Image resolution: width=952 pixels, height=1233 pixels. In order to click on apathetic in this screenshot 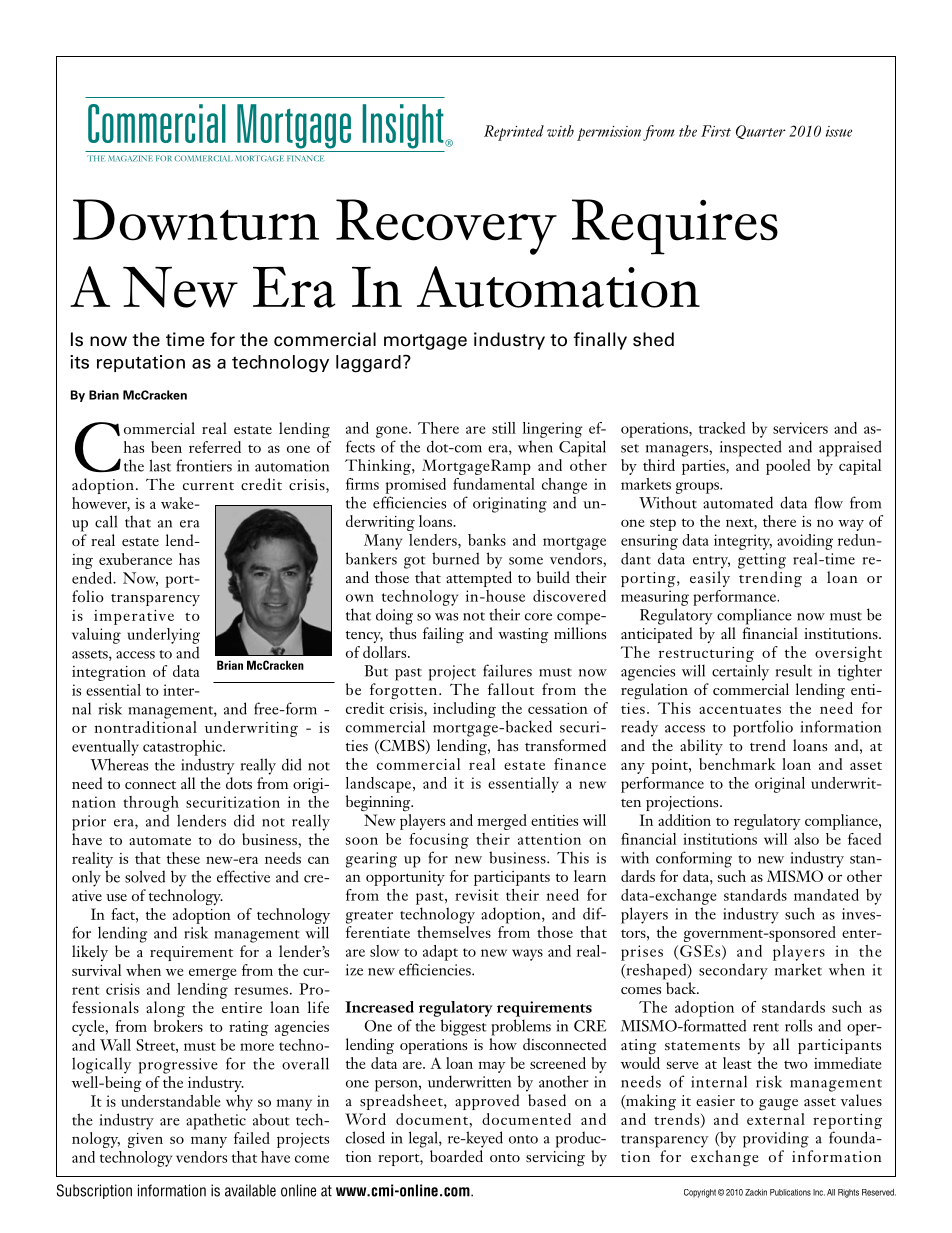, I will do `click(216, 1121)`.
